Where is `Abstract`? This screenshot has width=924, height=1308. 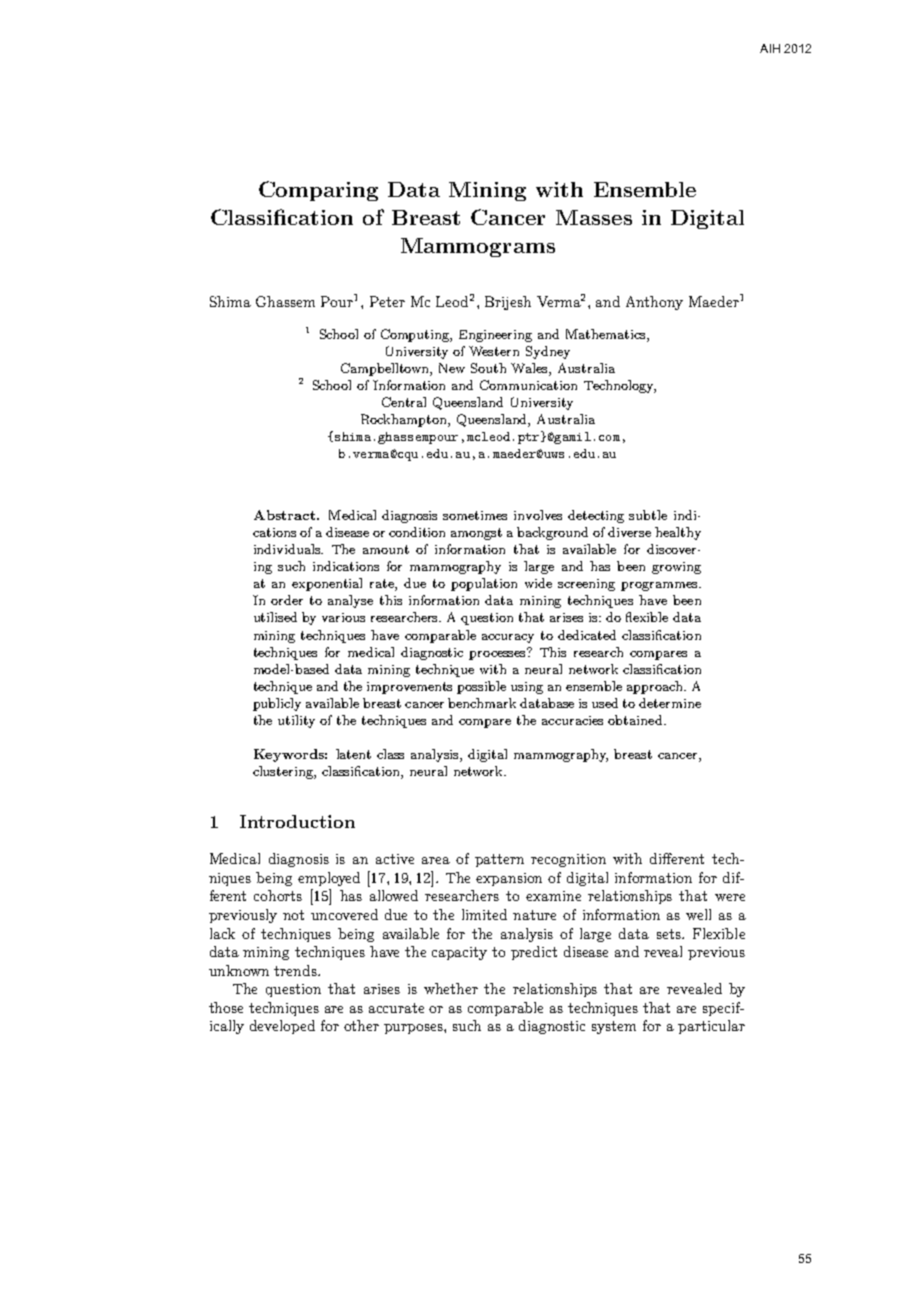
Abstract is located at coordinates (286, 515).
